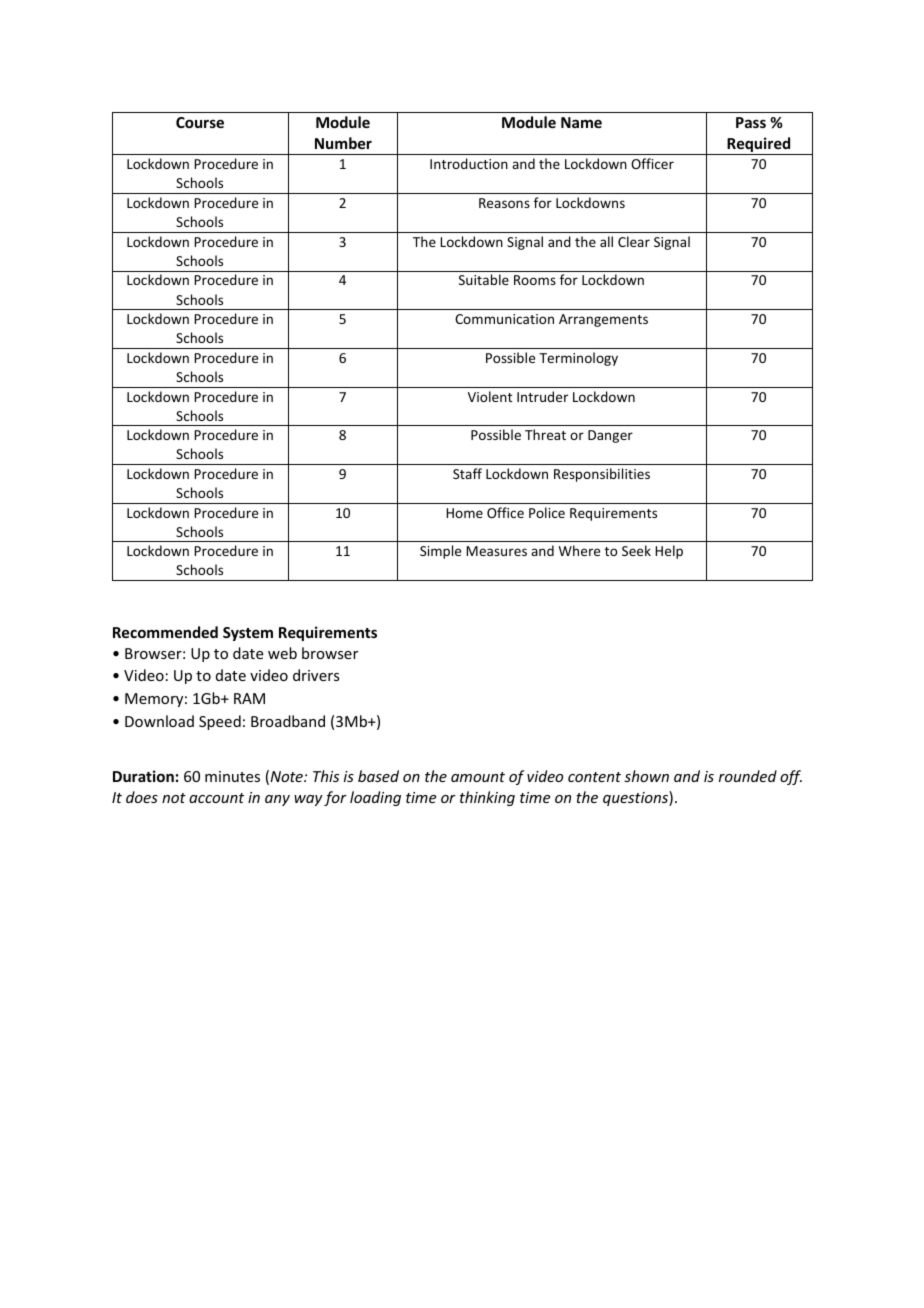 This screenshot has width=924, height=1308. What do you see at coordinates (759, 146) in the screenshot?
I see `Required` at bounding box center [759, 146].
